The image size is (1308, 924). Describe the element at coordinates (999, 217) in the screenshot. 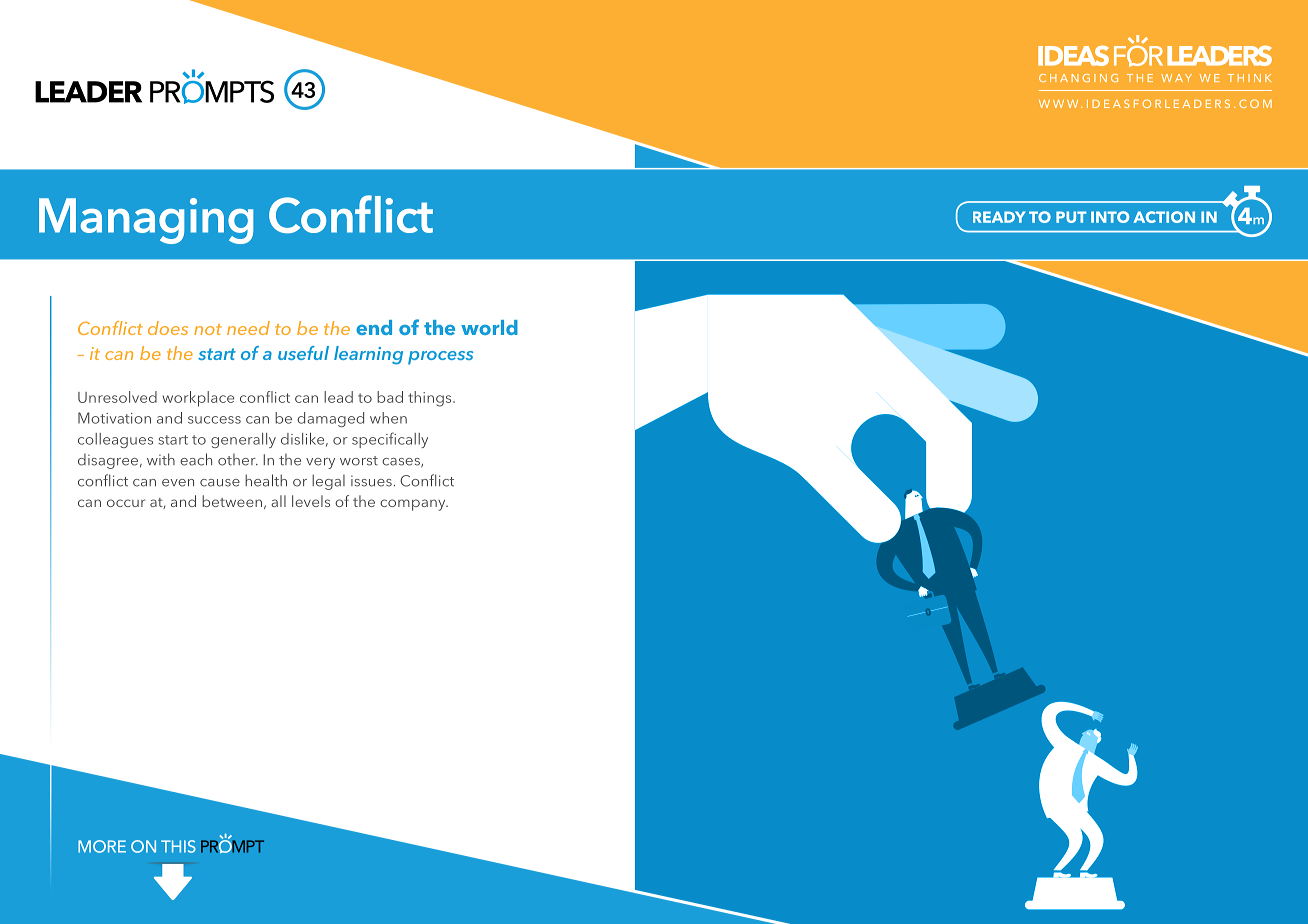

I see `READY` at that location.
